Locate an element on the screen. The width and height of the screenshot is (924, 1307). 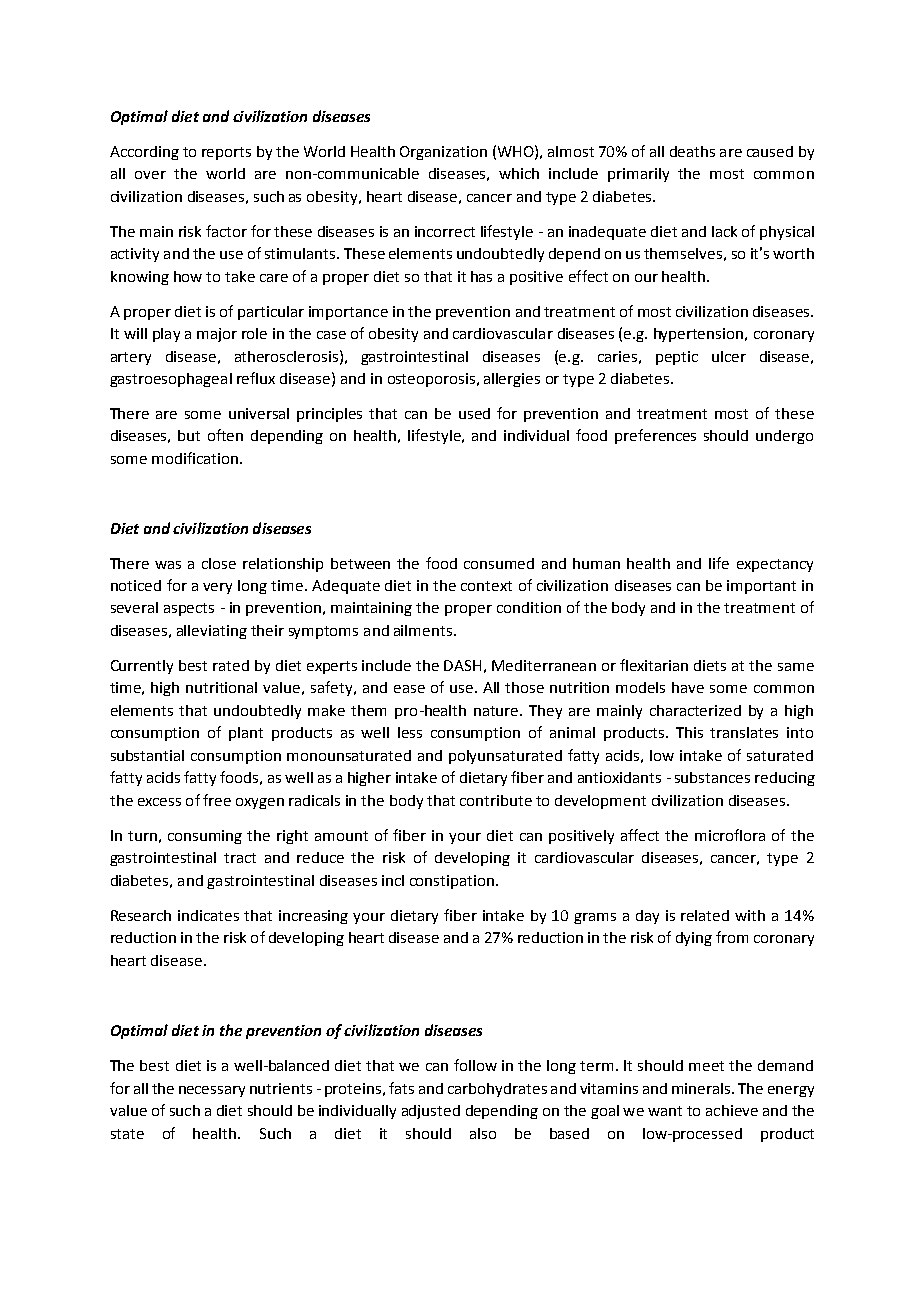
deaths is located at coordinates (692, 151).
